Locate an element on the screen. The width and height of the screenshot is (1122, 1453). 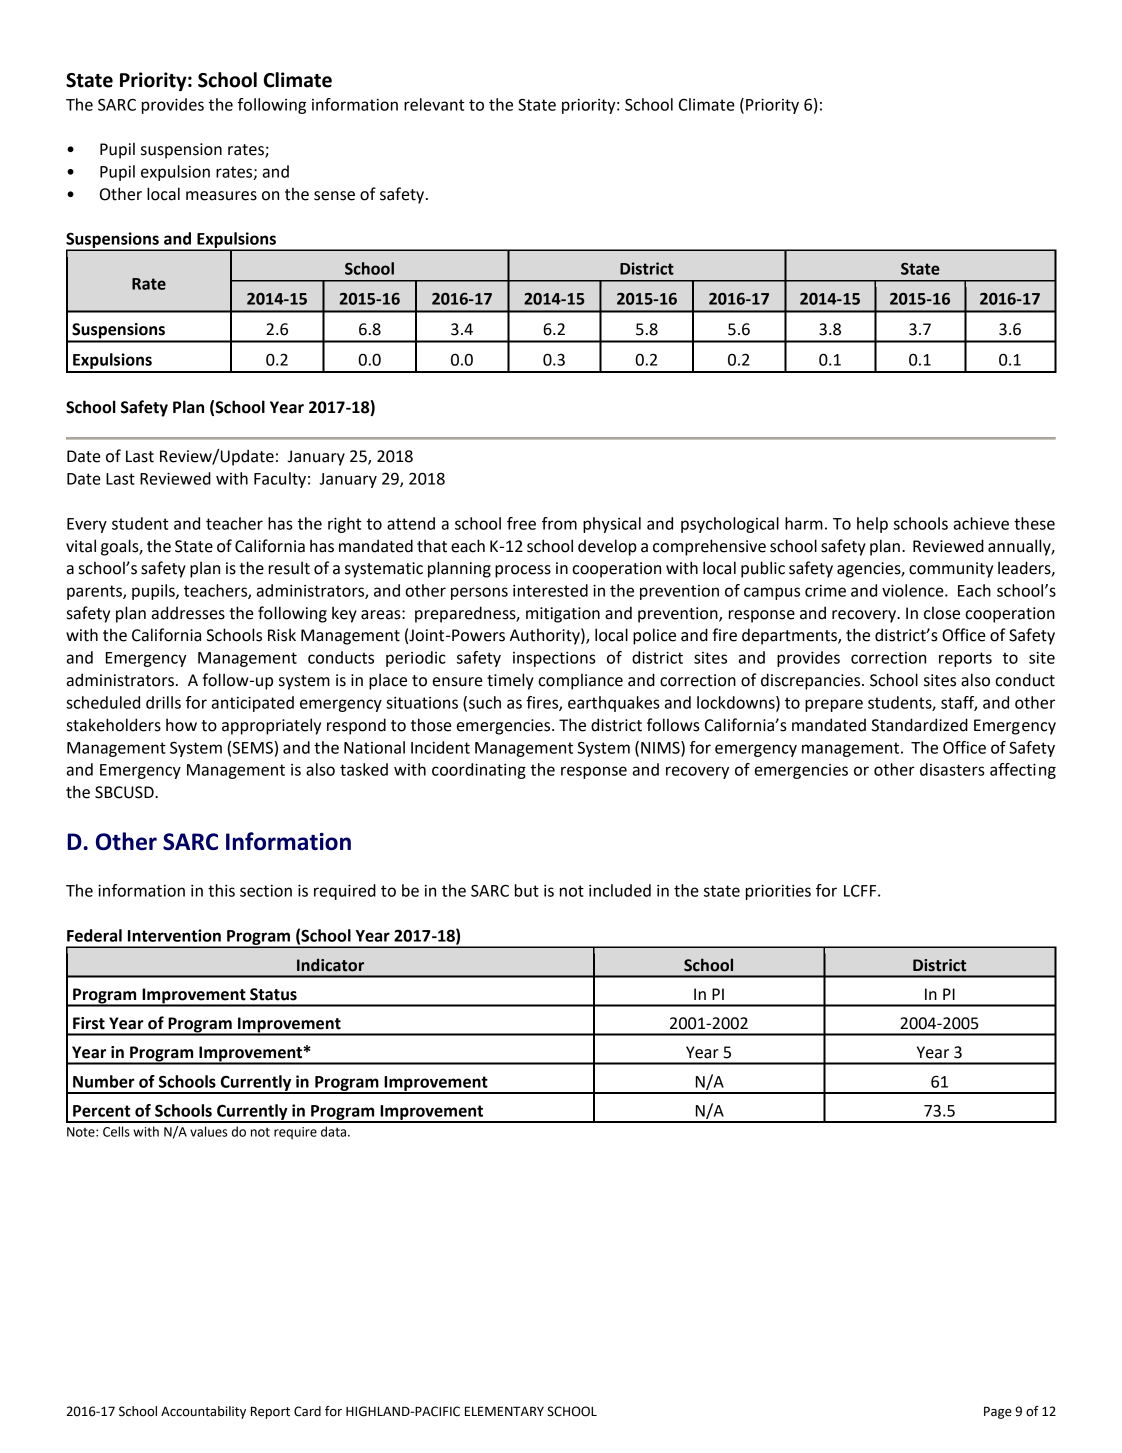
achieve is located at coordinates (981, 523).
